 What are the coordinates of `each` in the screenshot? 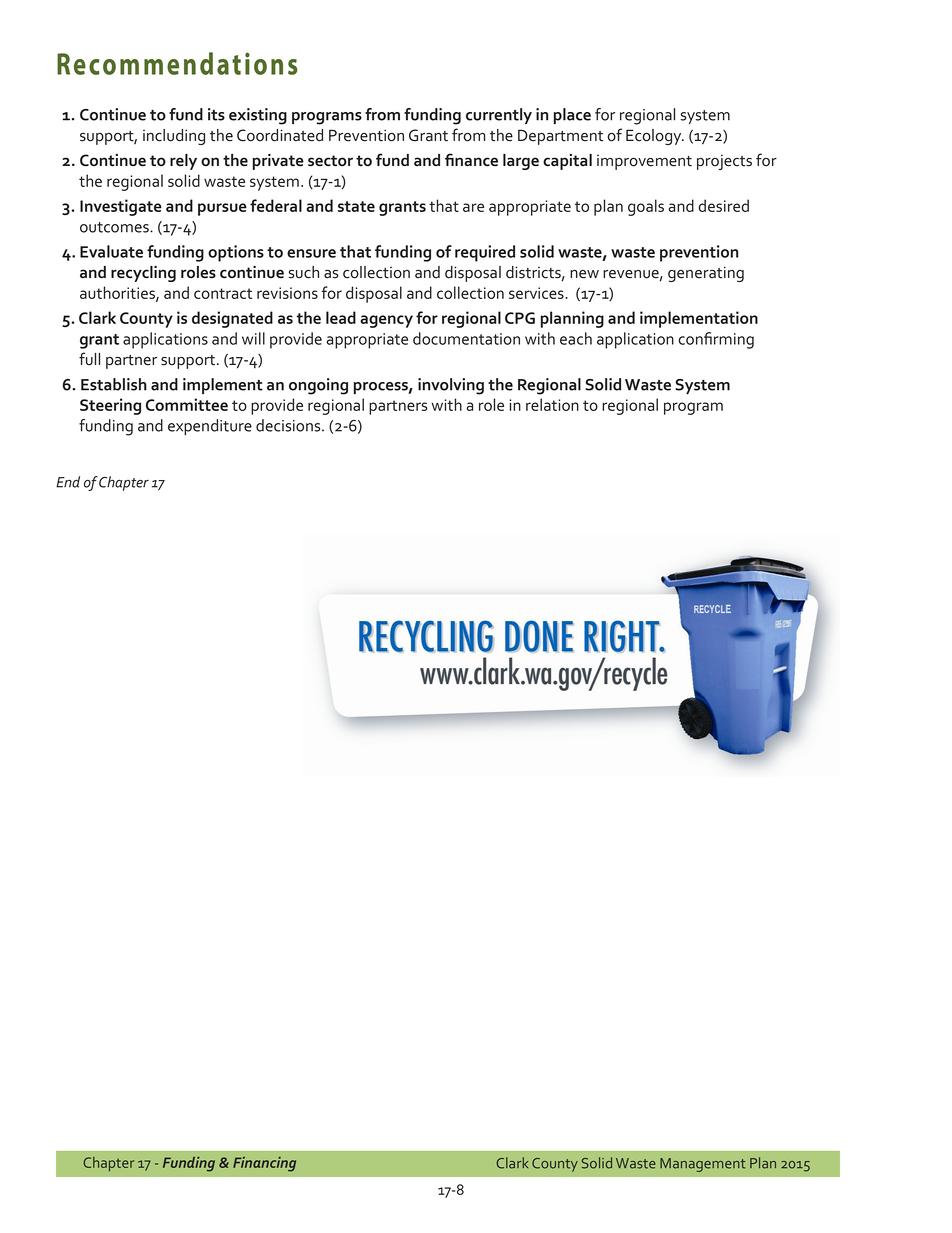 It's located at (576, 338).
